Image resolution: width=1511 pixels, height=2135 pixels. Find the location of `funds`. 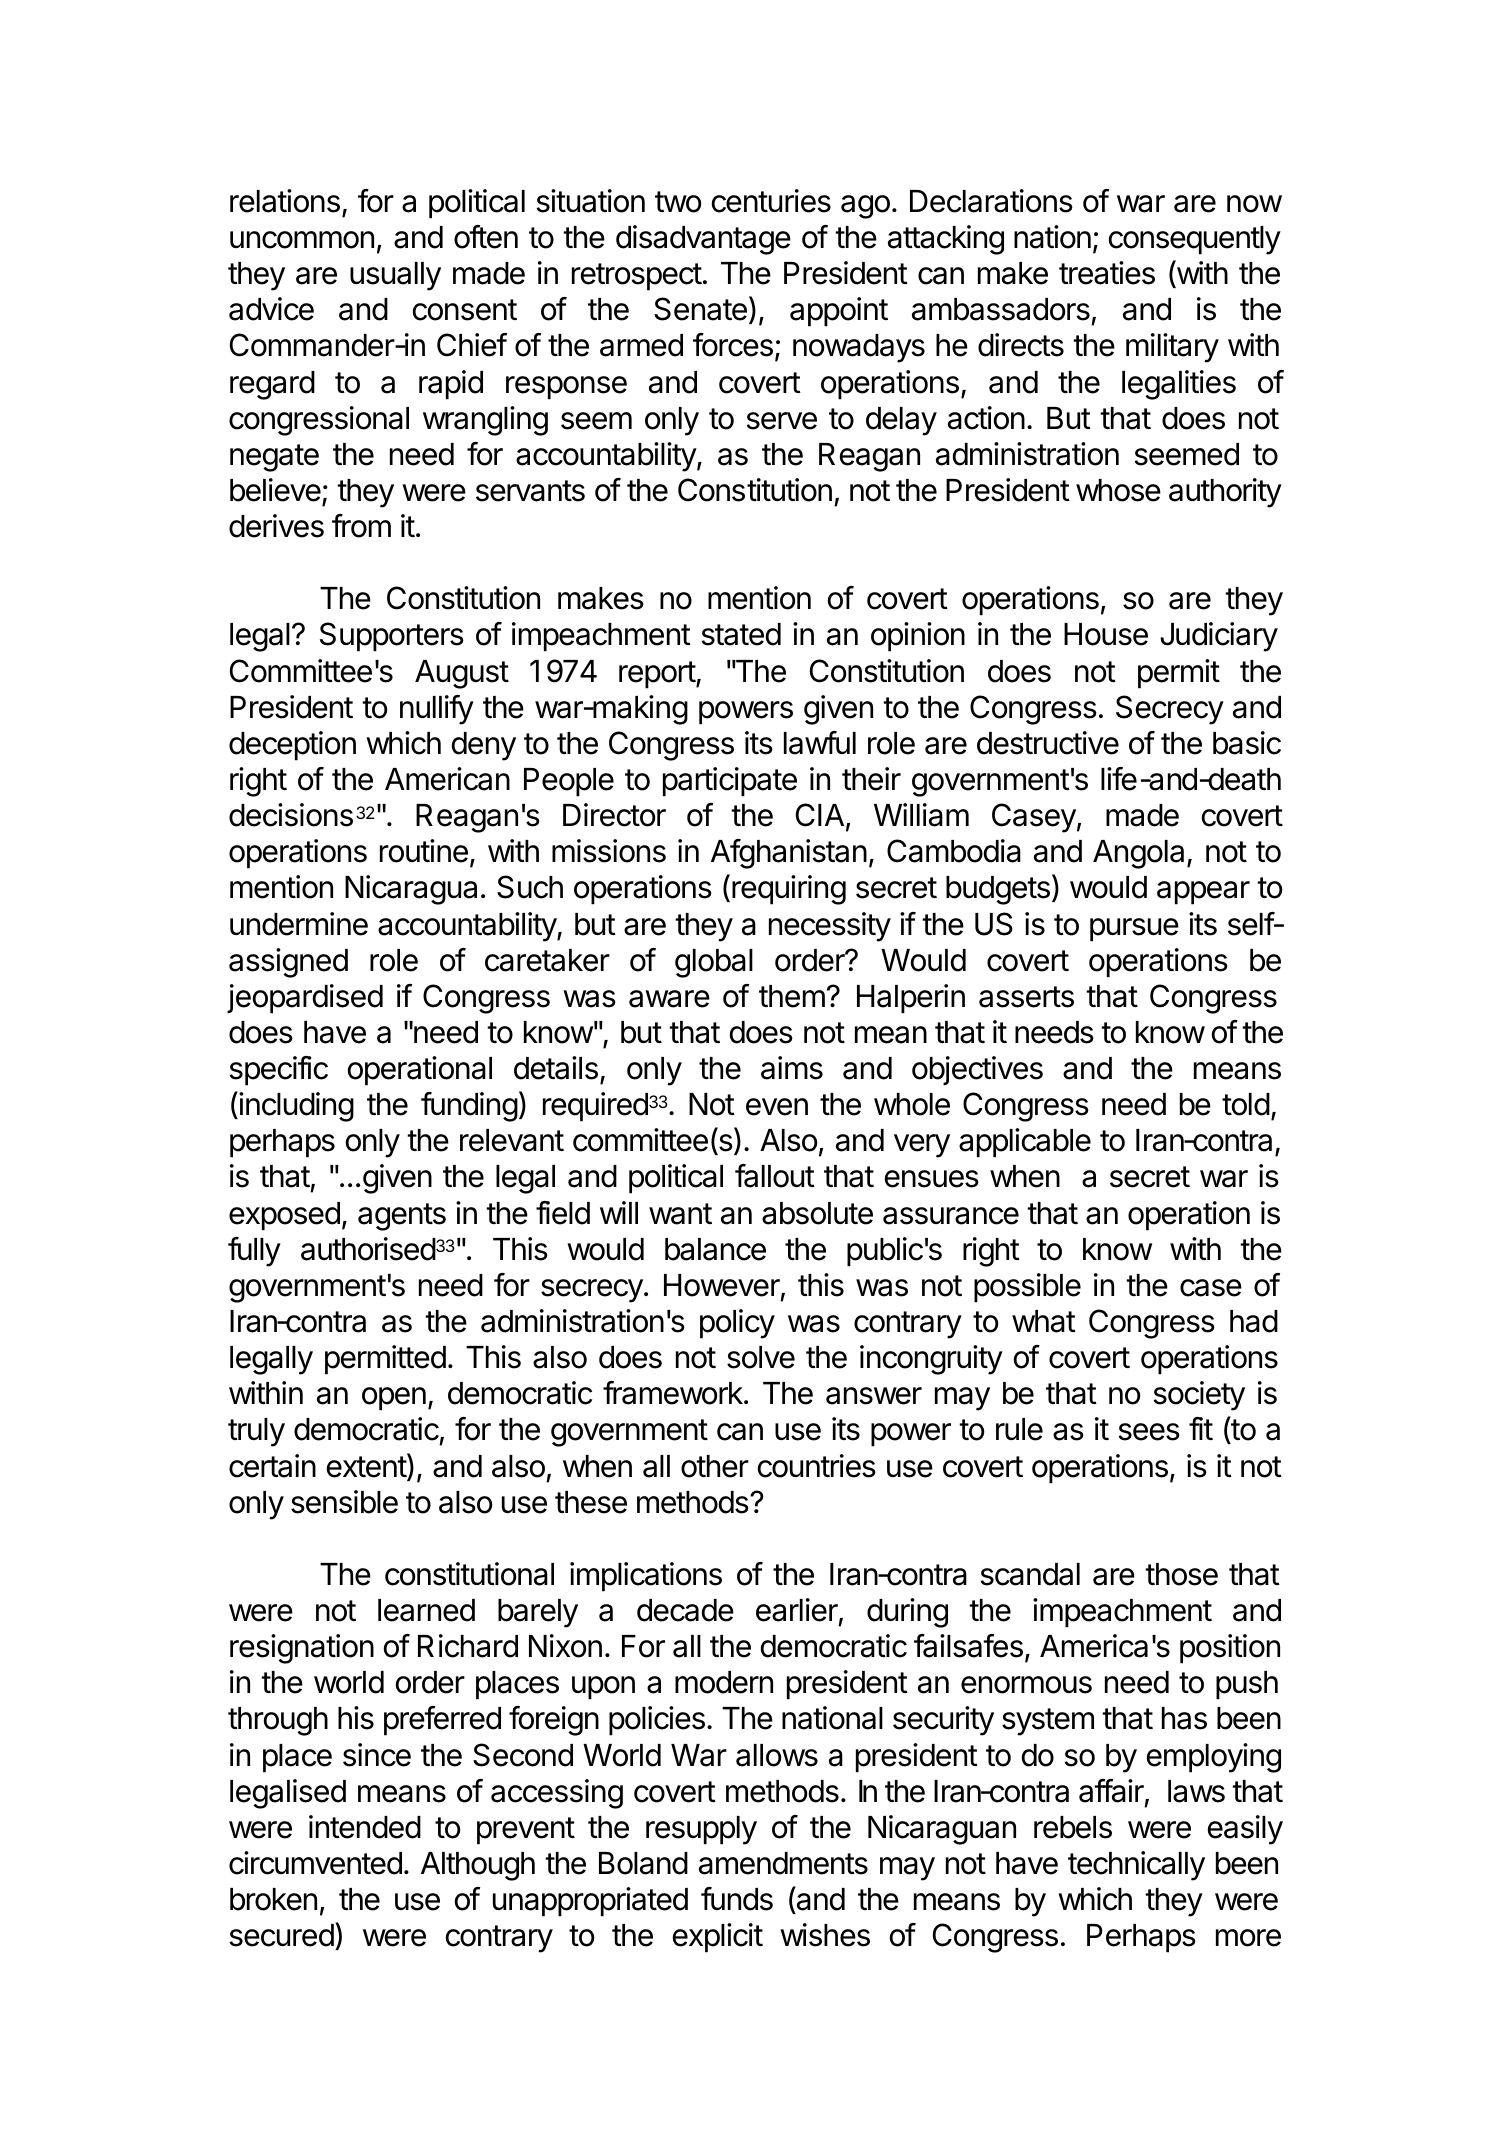

funds is located at coordinates (737, 1899).
